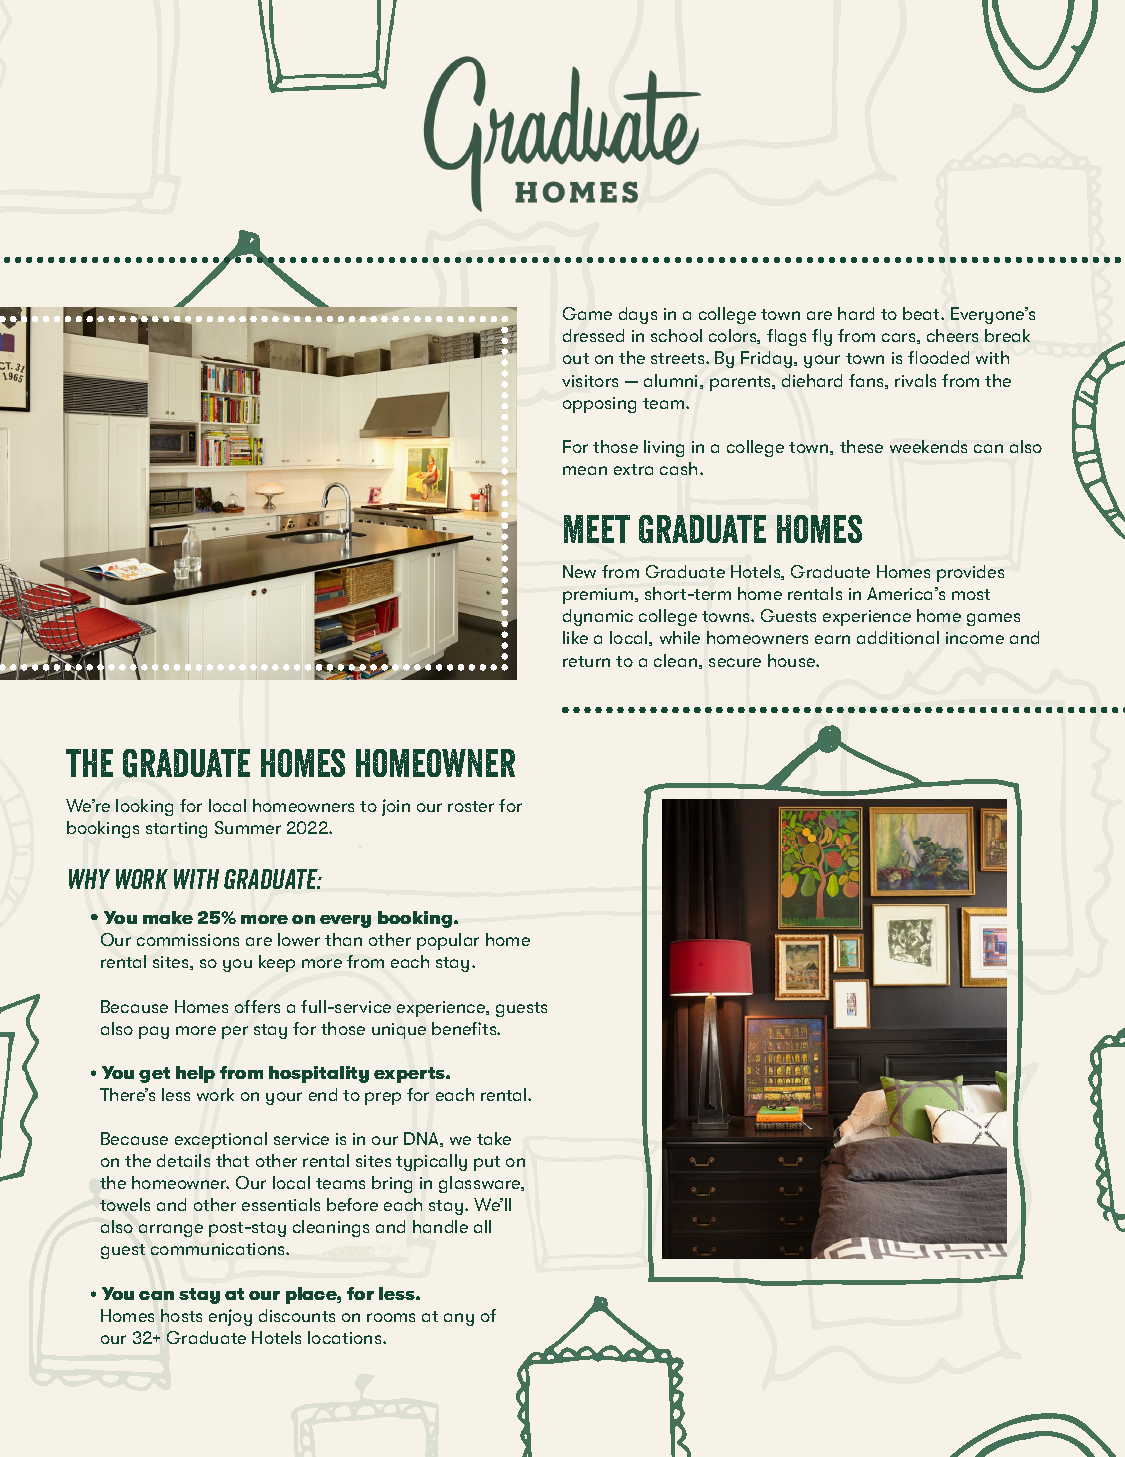 The width and height of the screenshot is (1125, 1457). Describe the element at coordinates (576, 358) in the screenshot. I see `out` at that location.
